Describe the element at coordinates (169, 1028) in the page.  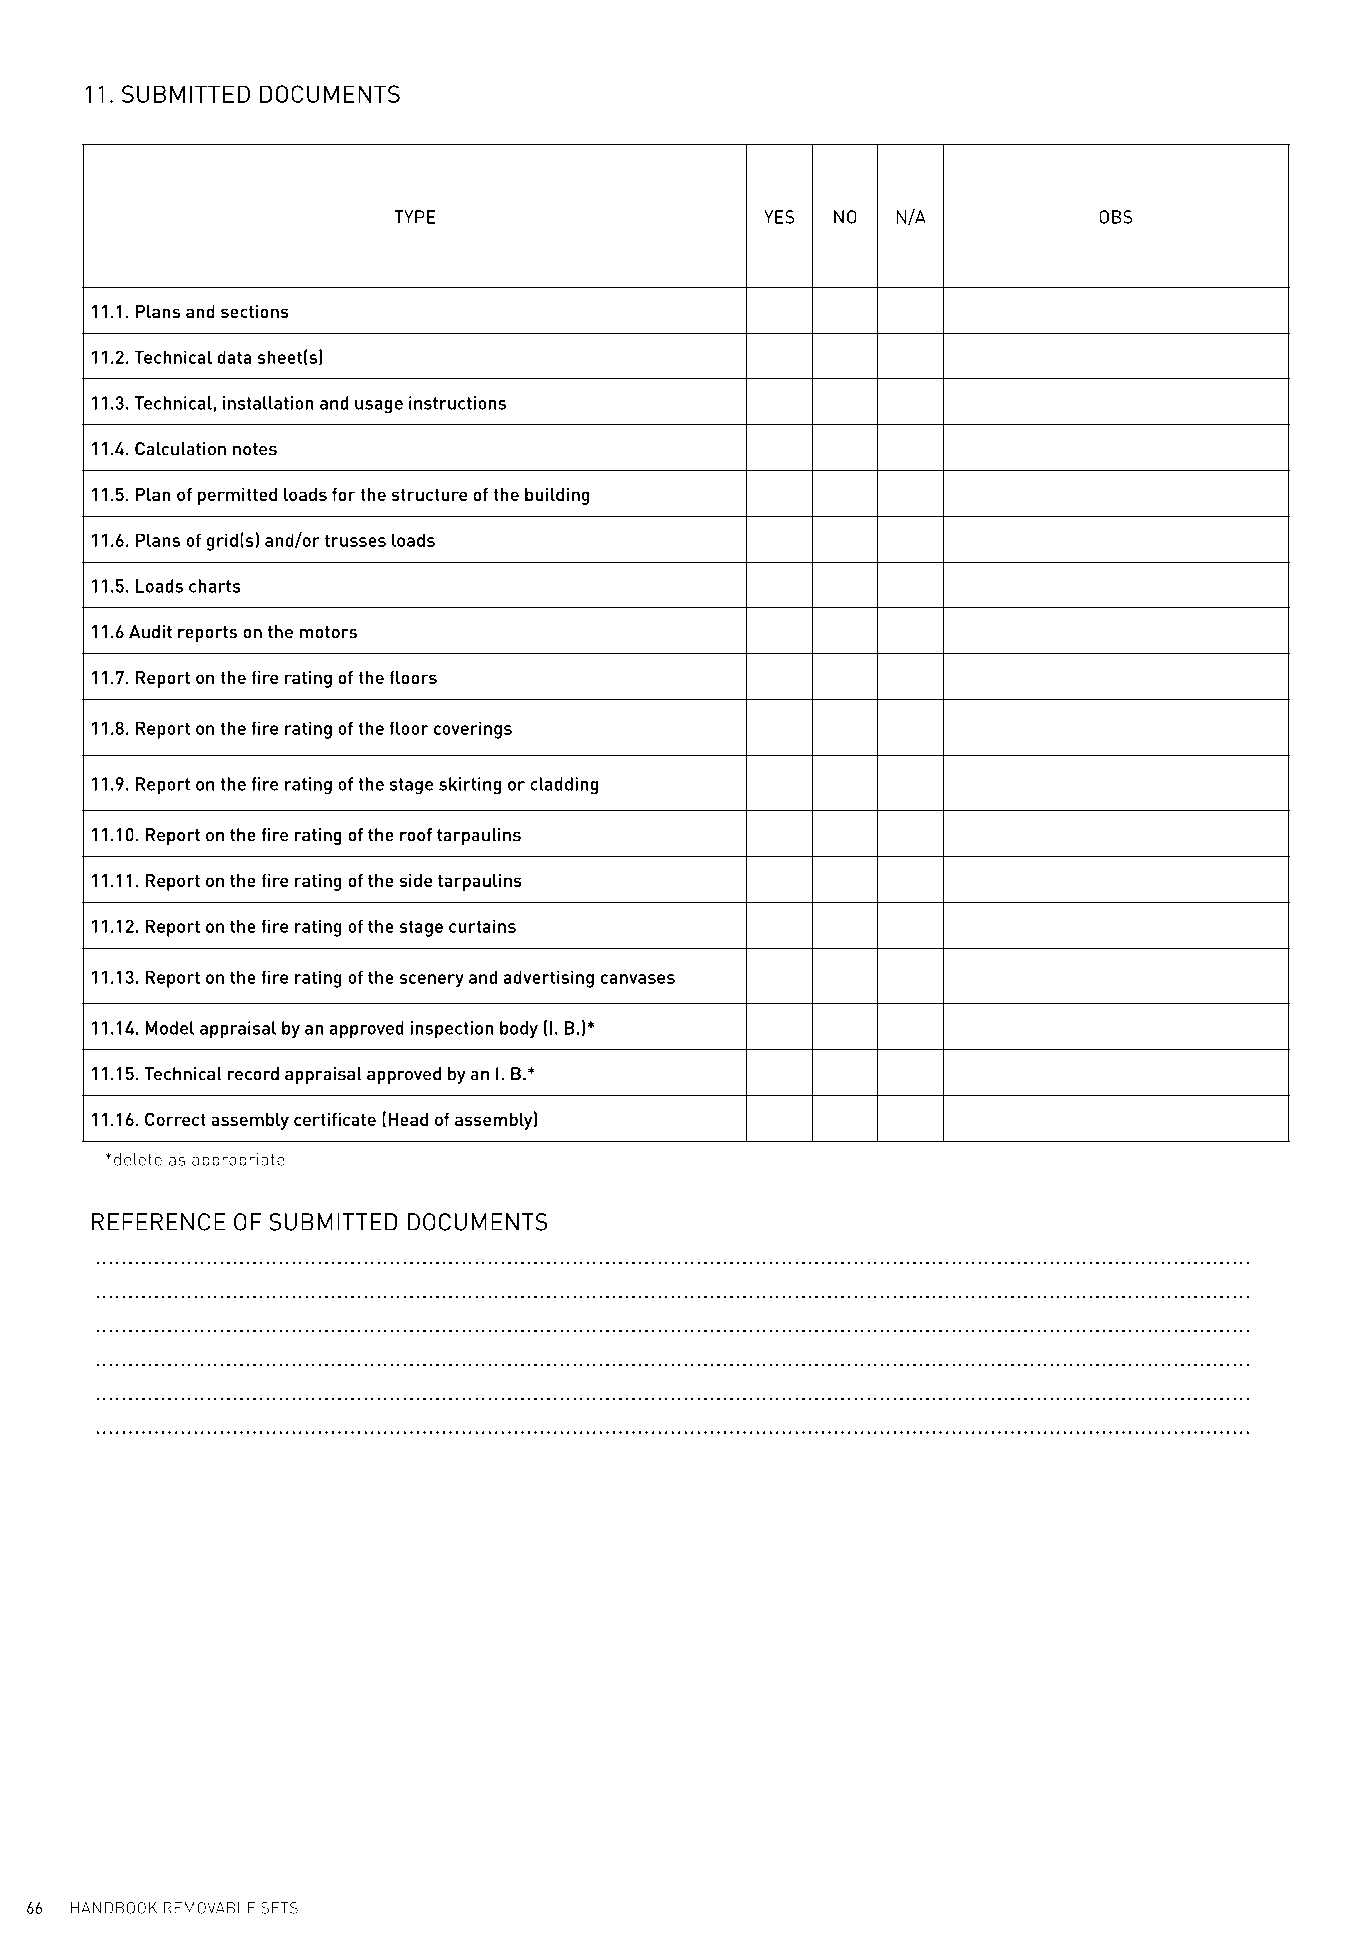
I see `Model` at that location.
